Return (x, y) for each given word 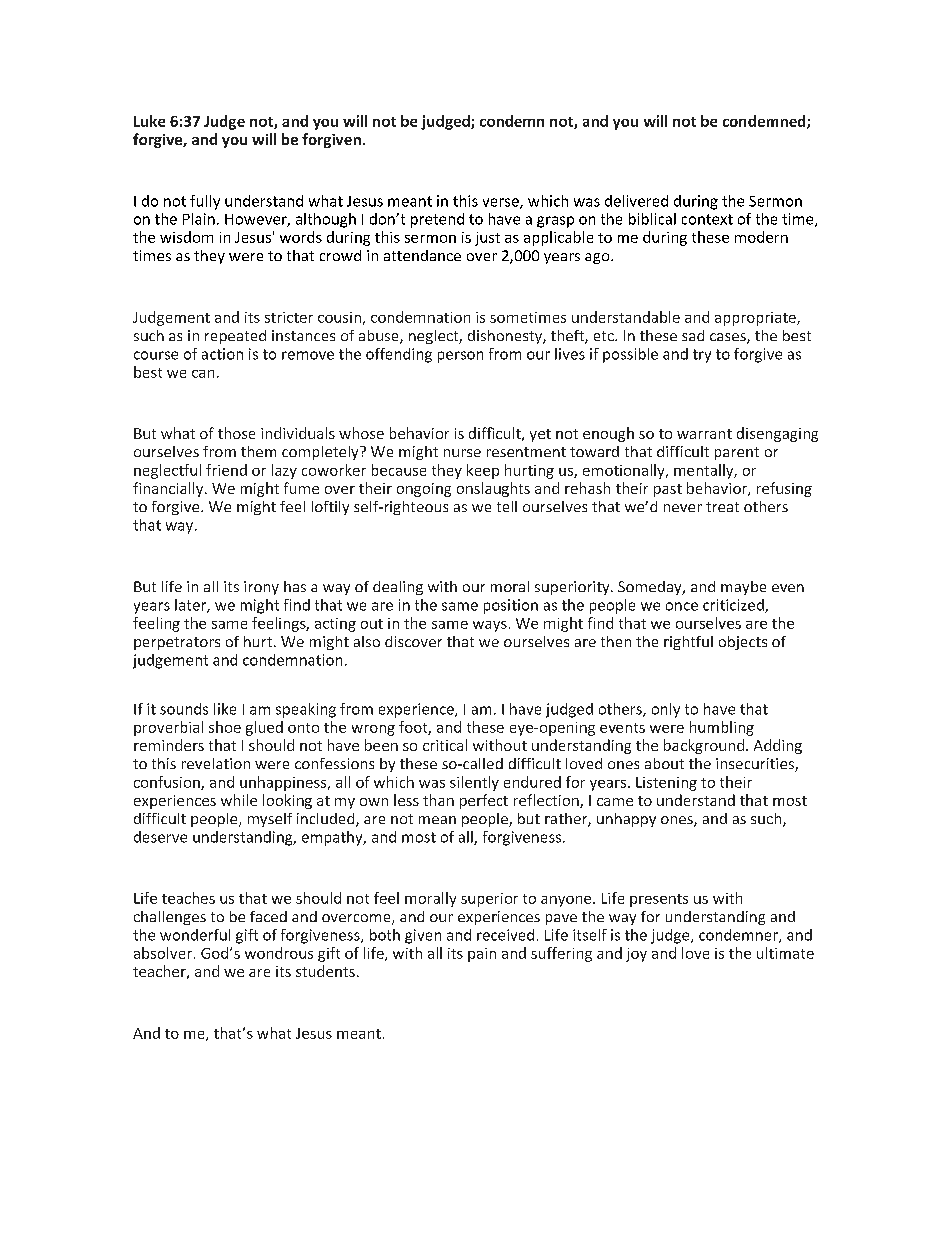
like (225, 709)
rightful (688, 643)
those (236, 433)
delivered (636, 201)
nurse (462, 453)
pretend (437, 220)
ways (490, 626)
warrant (704, 434)
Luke (149, 121)
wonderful (195, 935)
